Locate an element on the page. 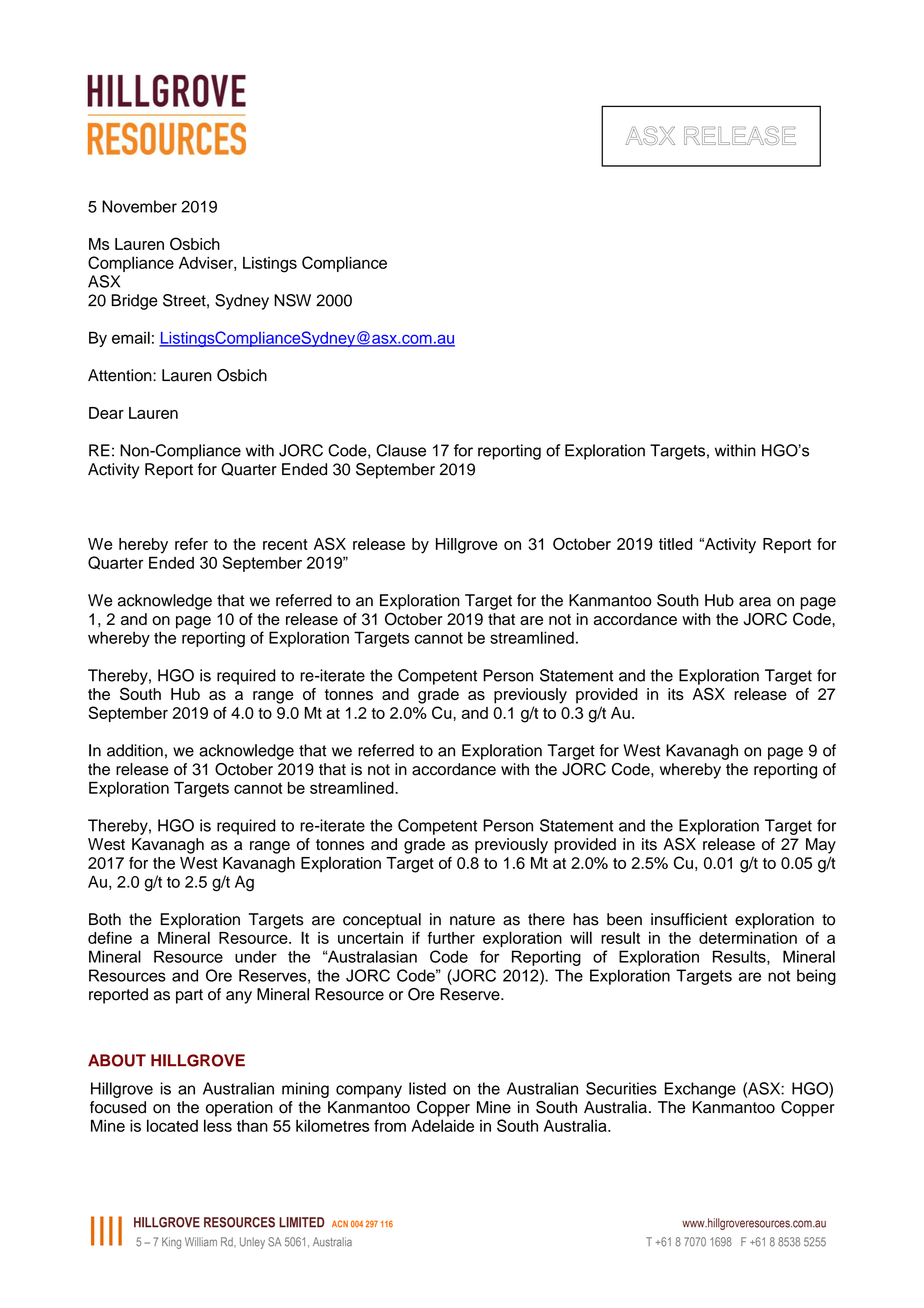  NSW is located at coordinates (292, 300).
